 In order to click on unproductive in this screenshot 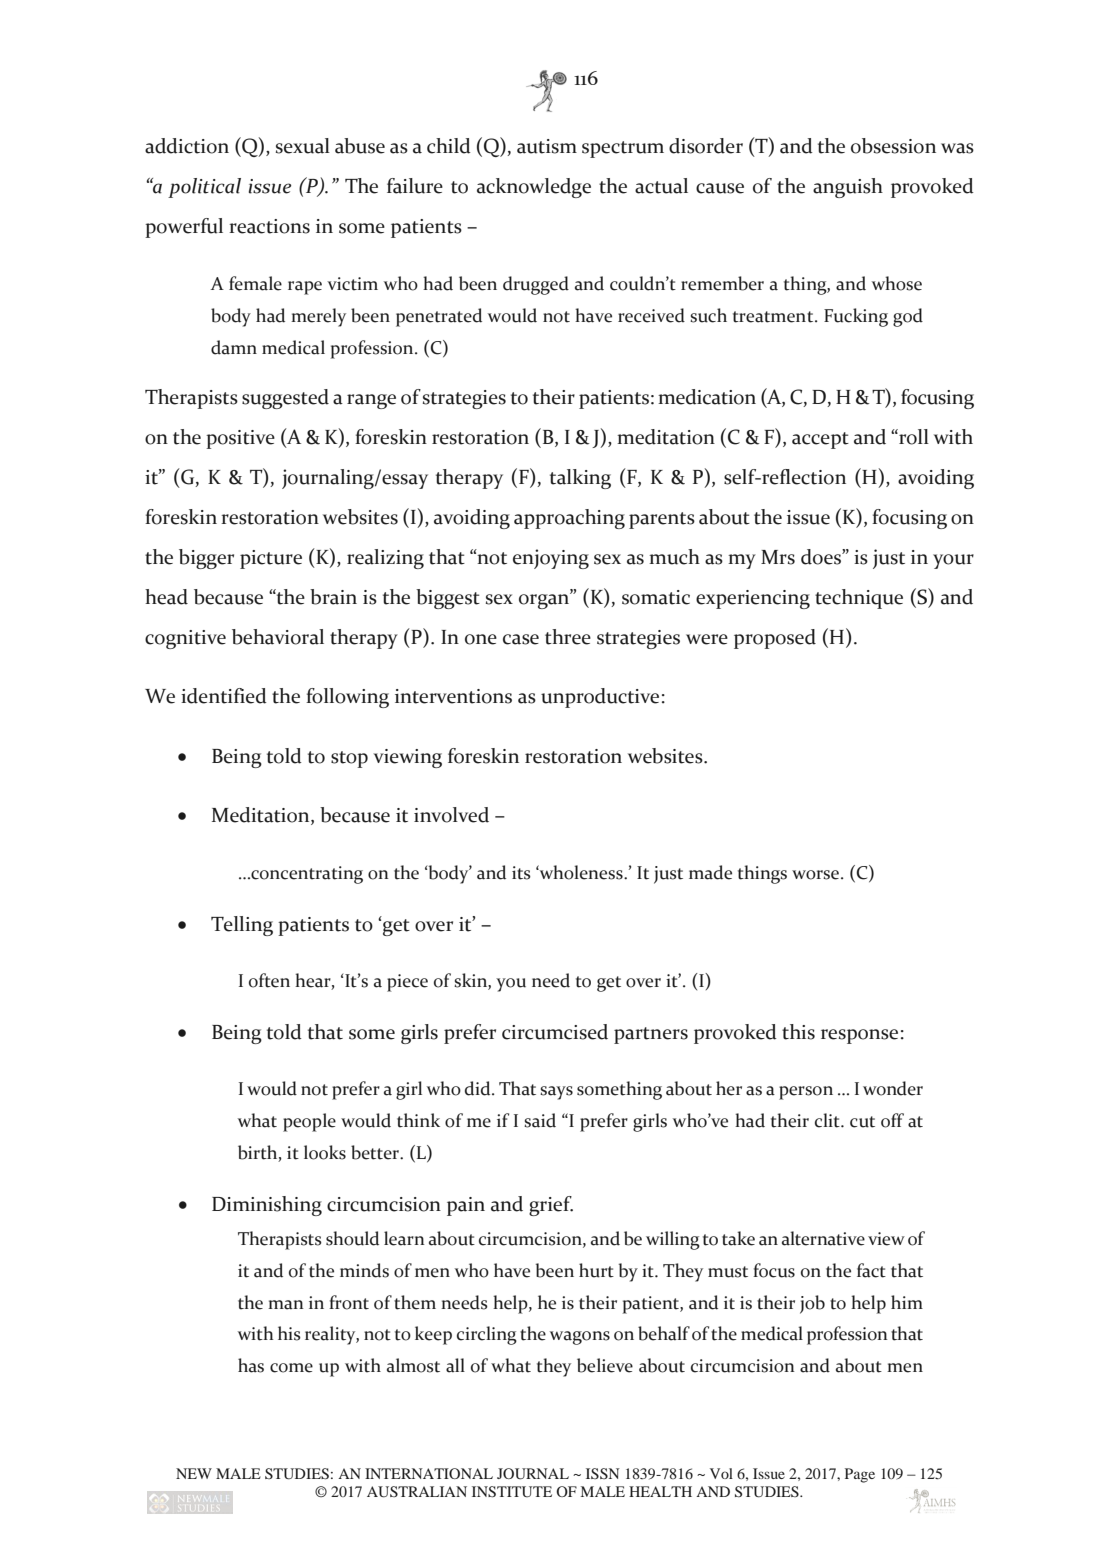, I will do `click(600, 698)`.
